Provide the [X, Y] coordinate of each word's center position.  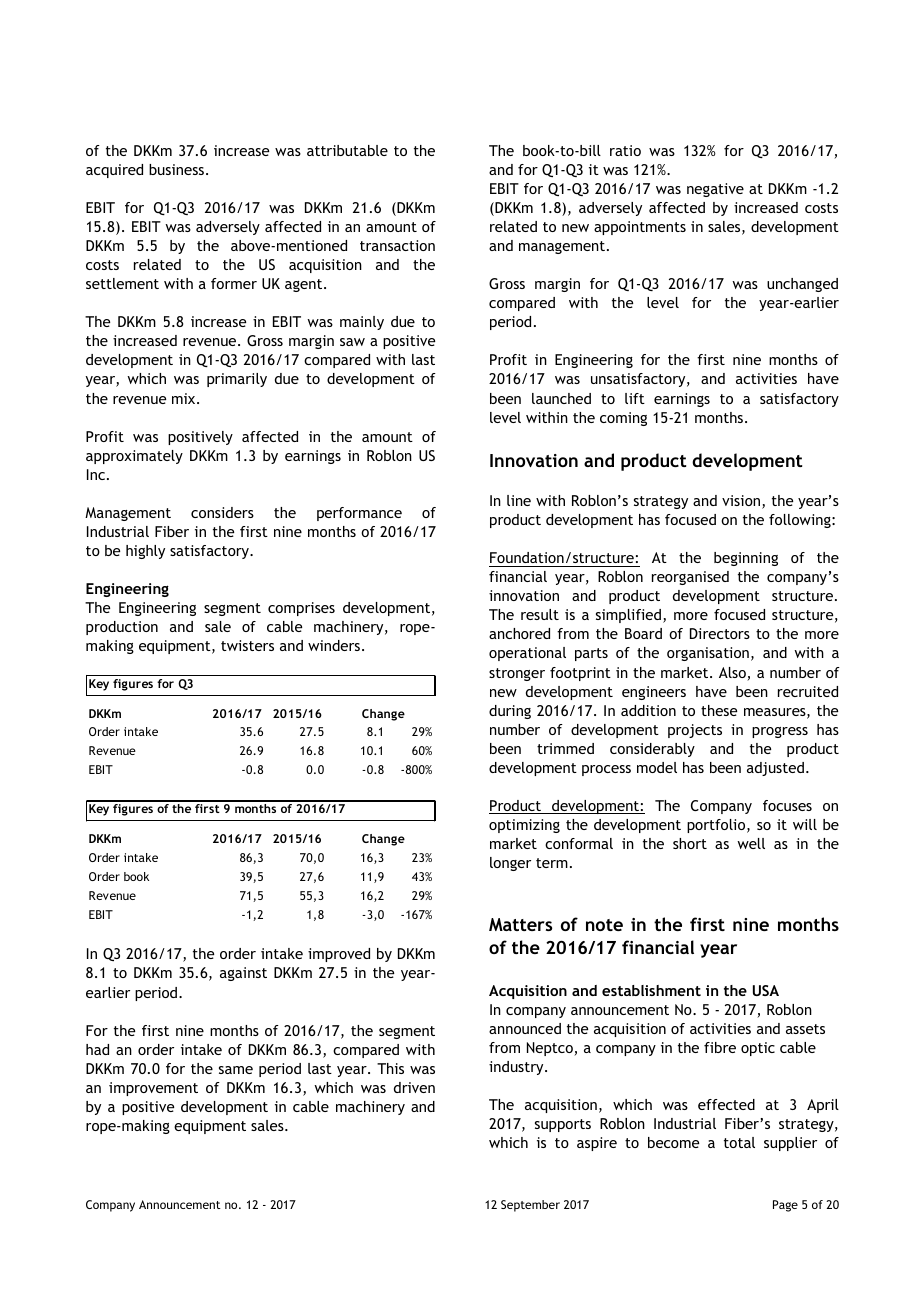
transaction [397, 245]
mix [185, 398]
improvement [153, 1089]
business [178, 169]
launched [561, 398]
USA [766, 990]
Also [733, 674]
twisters [247, 645]
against [243, 974]
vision [742, 502]
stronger [517, 674]
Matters [520, 924]
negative [715, 190]
